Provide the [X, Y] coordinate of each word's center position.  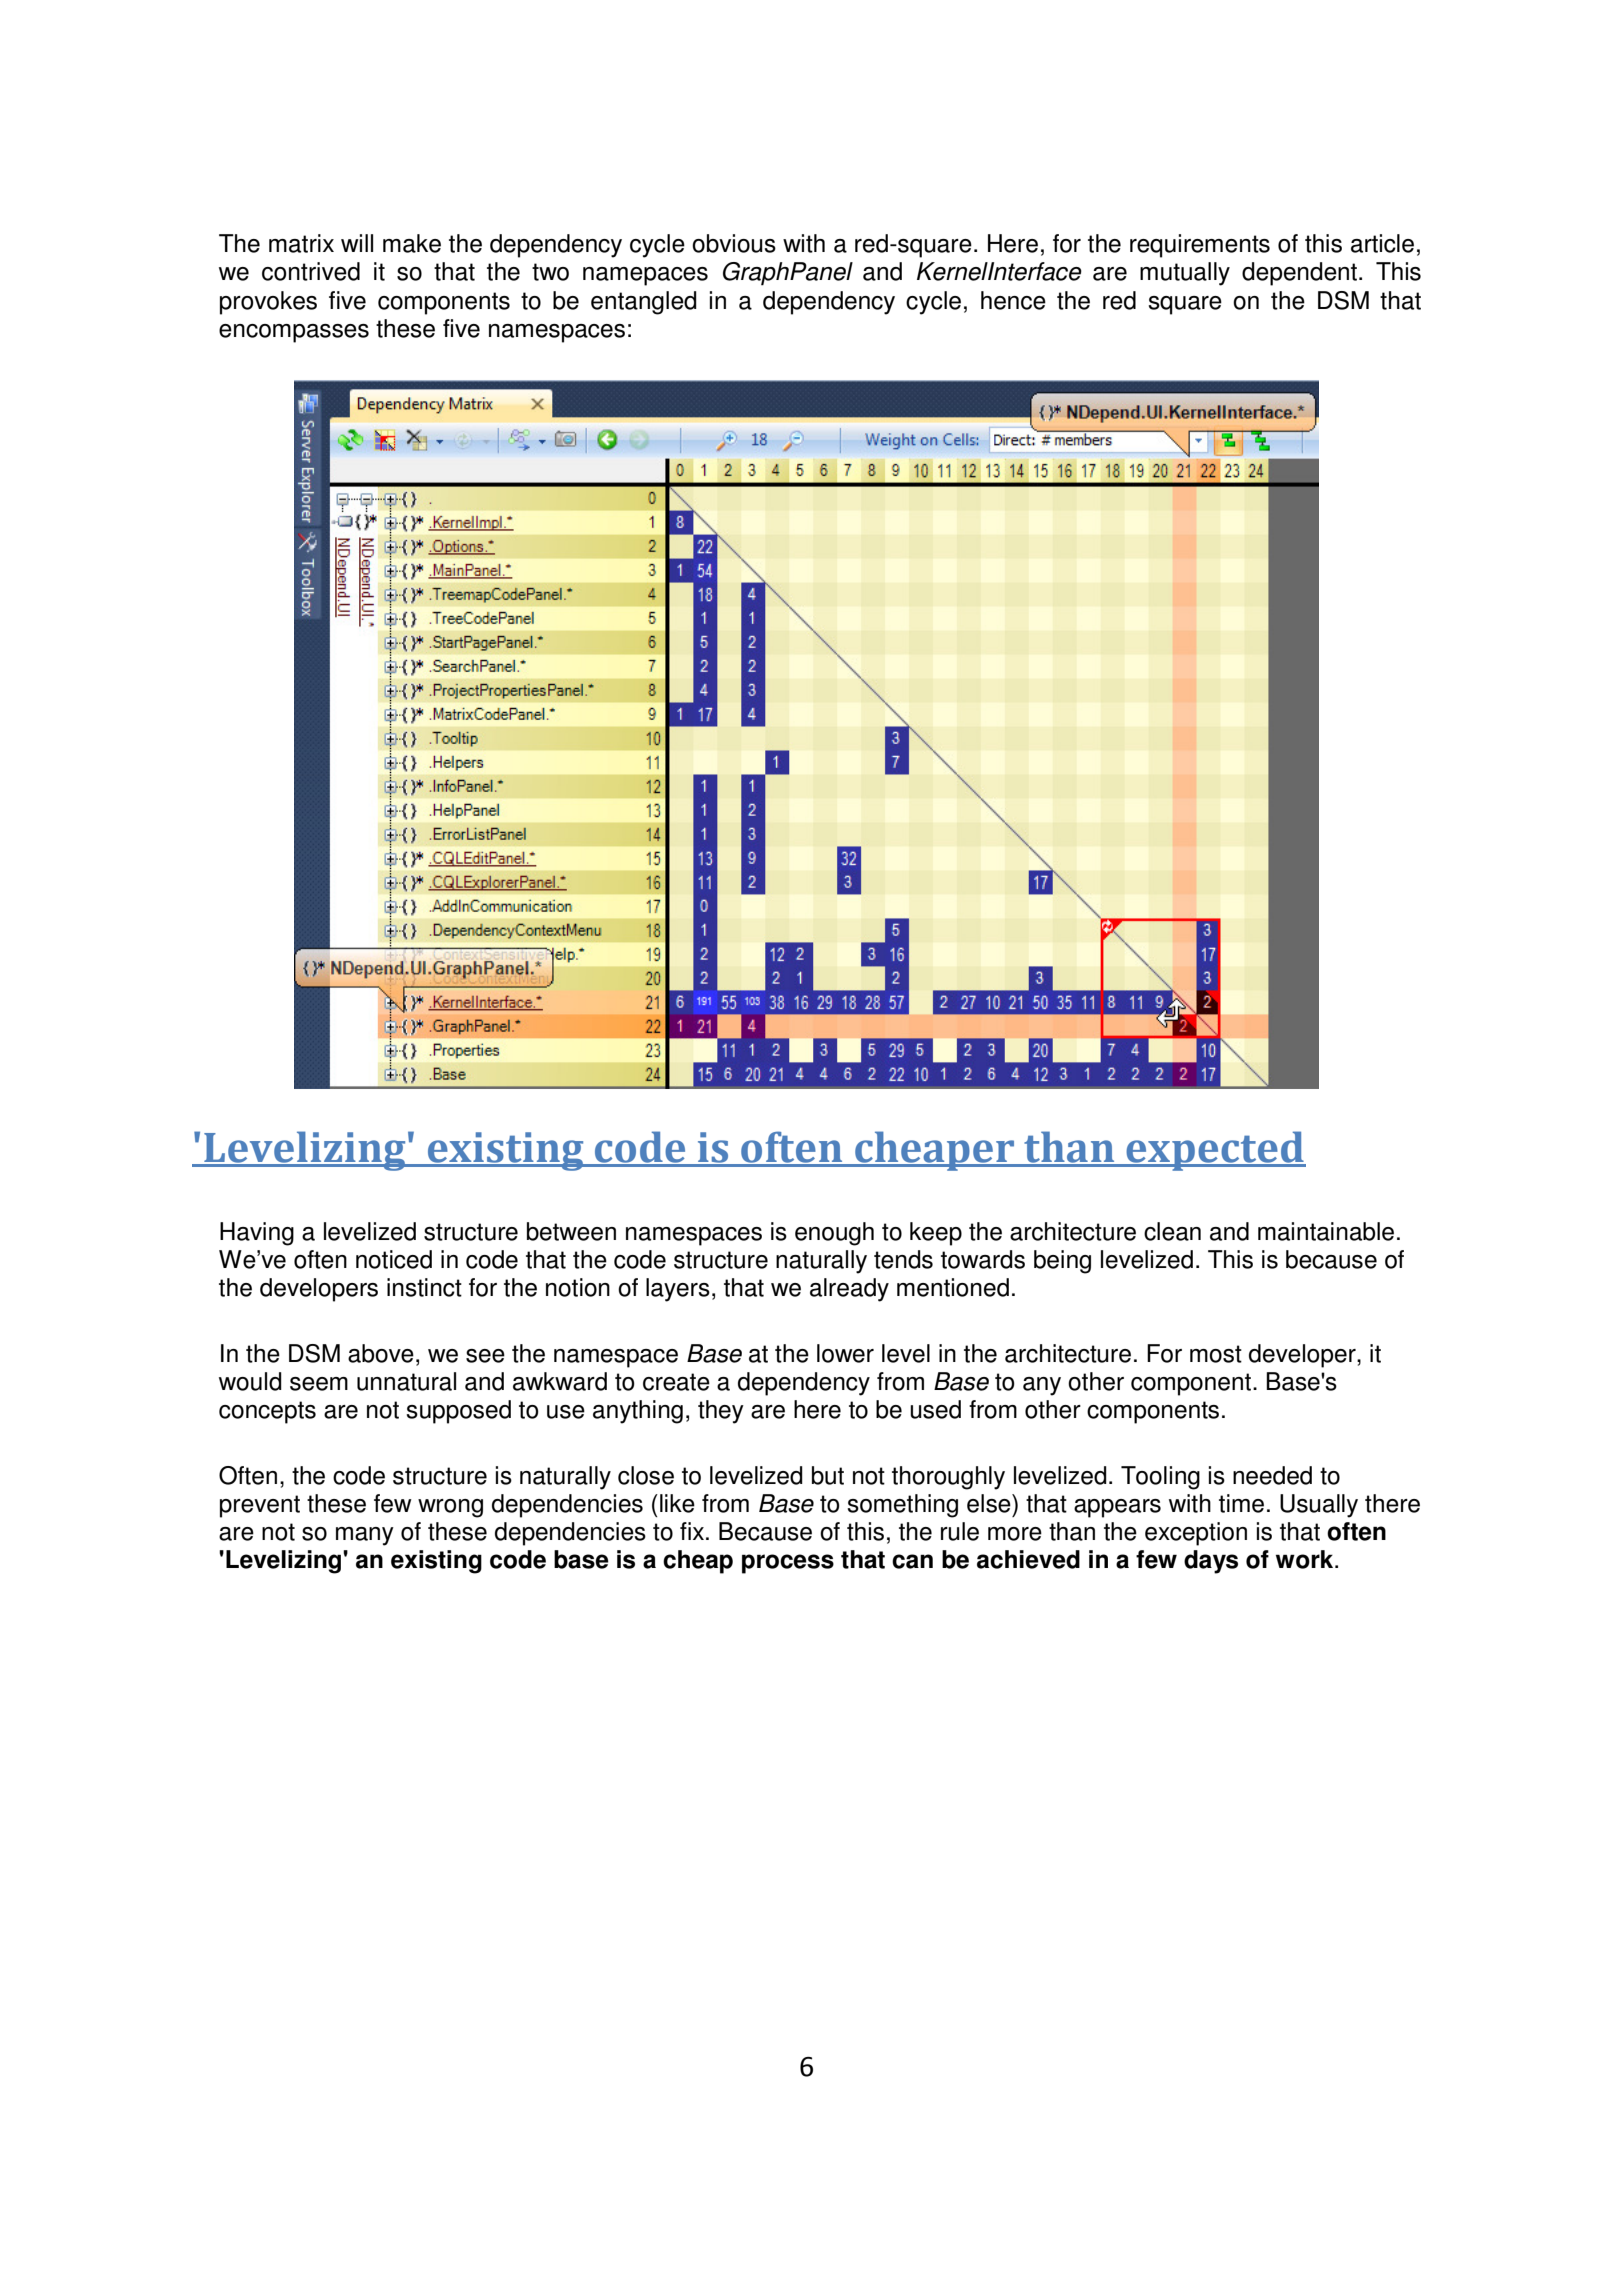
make [412, 243]
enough [834, 1234]
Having [257, 1234]
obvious [734, 243]
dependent [1299, 274]
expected [1215, 1151]
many [365, 1536]
